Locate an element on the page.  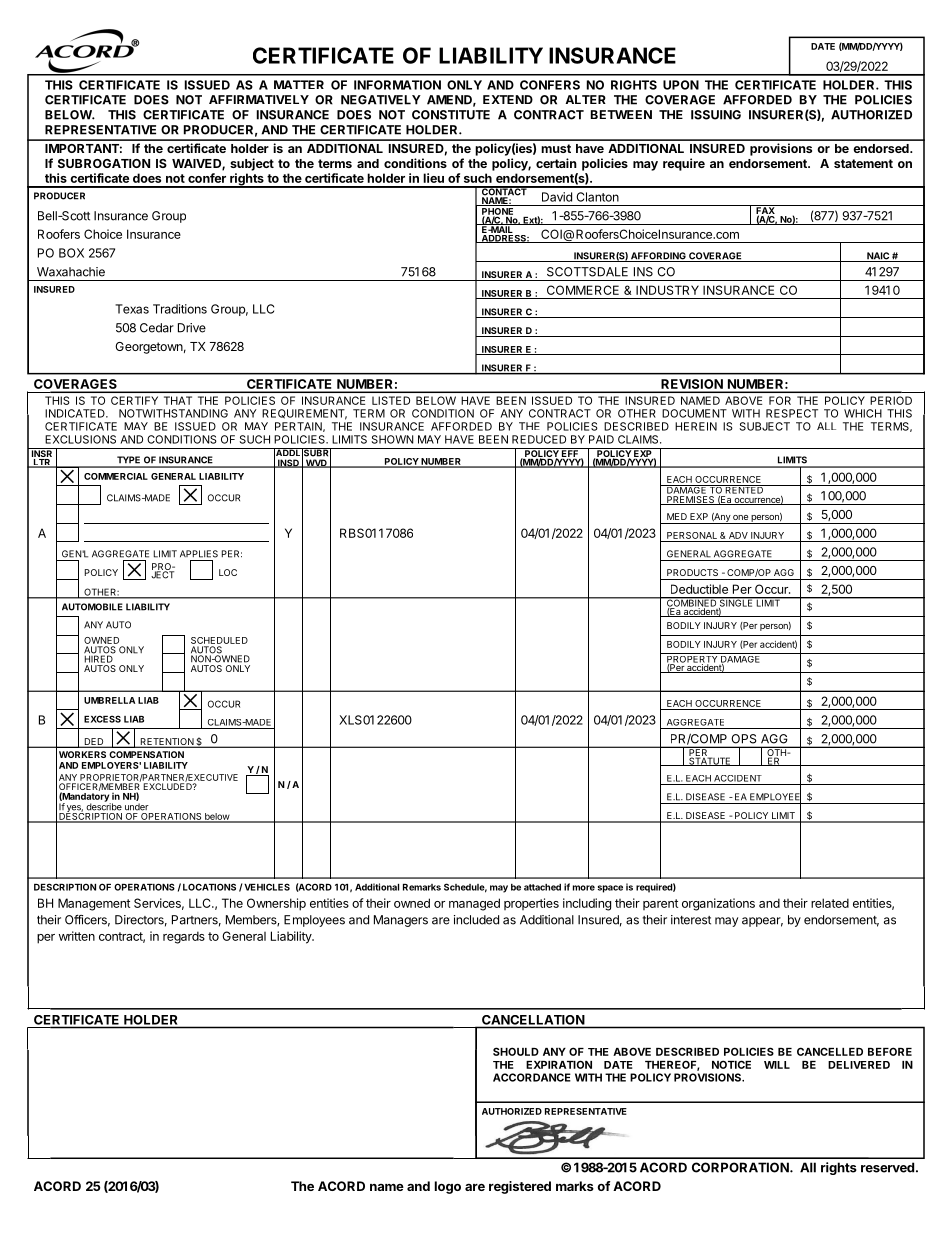
CONSTITUTE is located at coordinates (451, 115).
